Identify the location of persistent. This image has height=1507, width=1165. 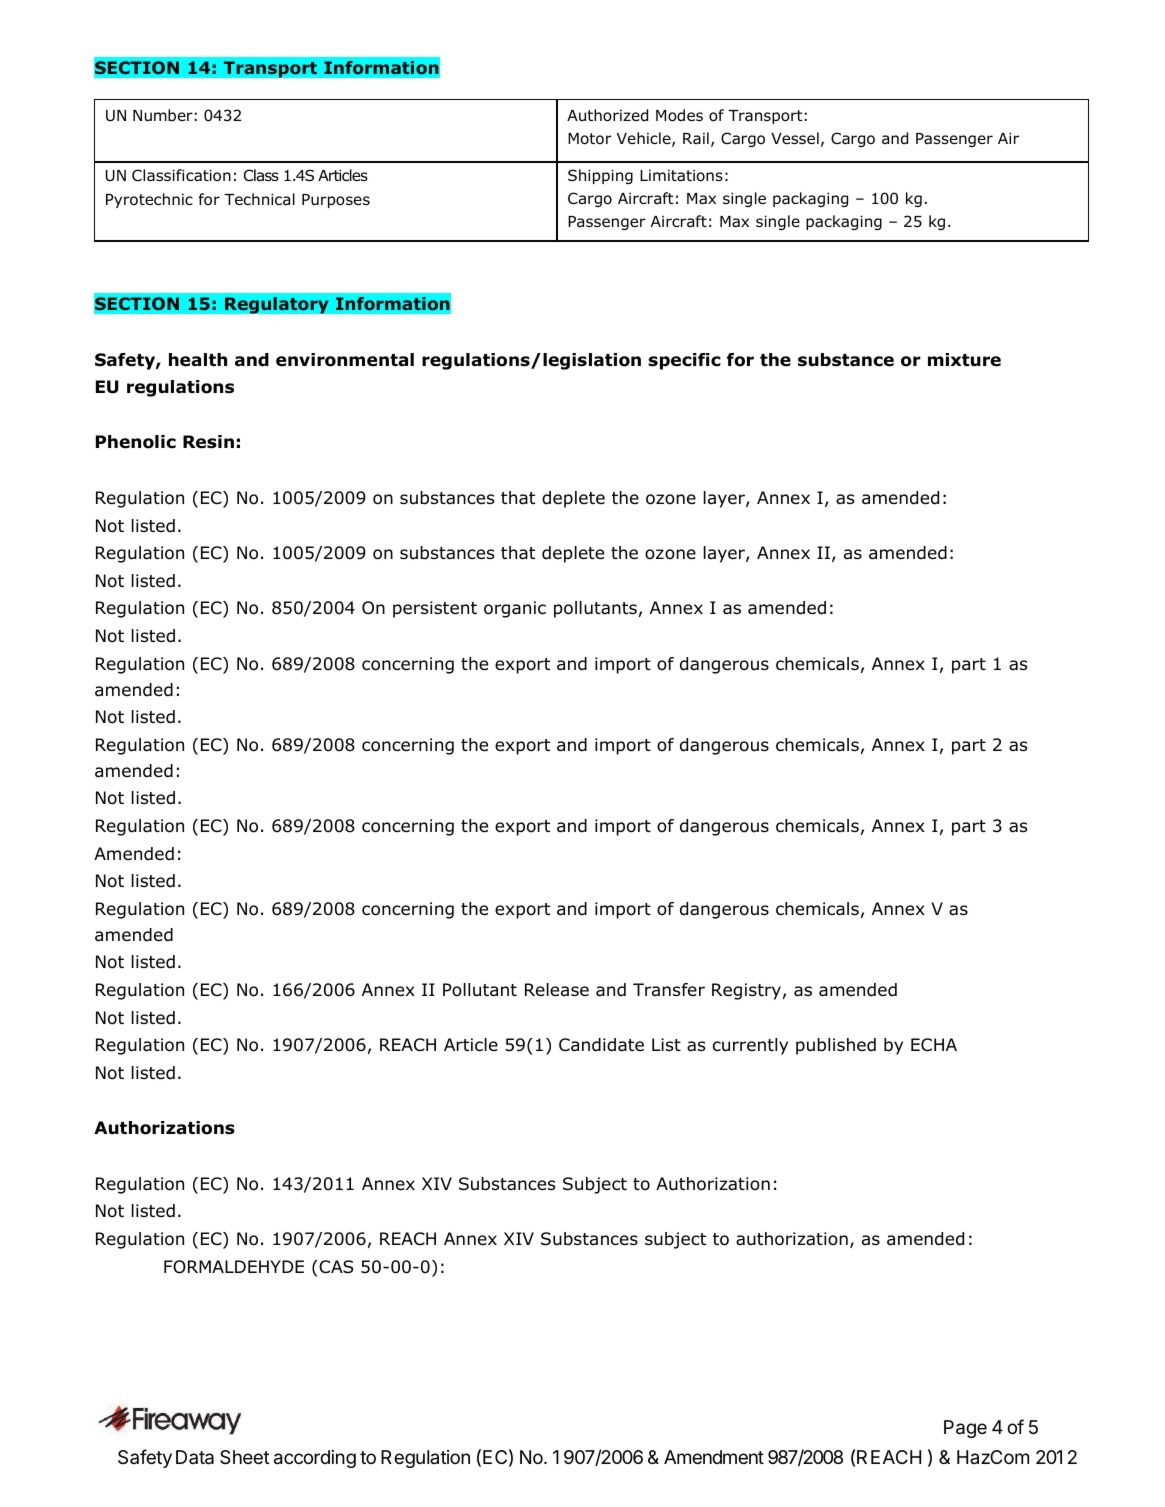
(435, 609).
